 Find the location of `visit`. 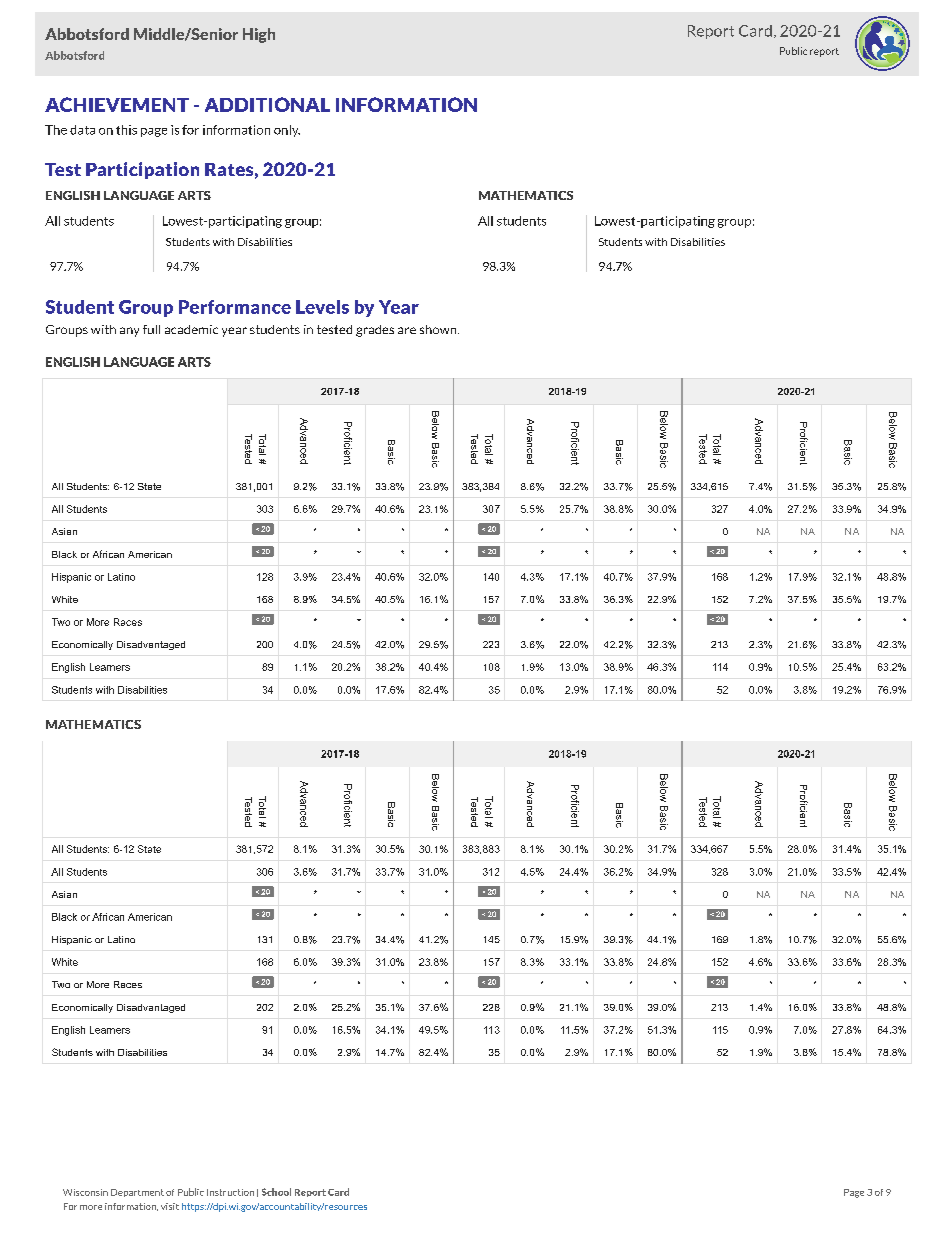

visit is located at coordinates (170, 1206).
